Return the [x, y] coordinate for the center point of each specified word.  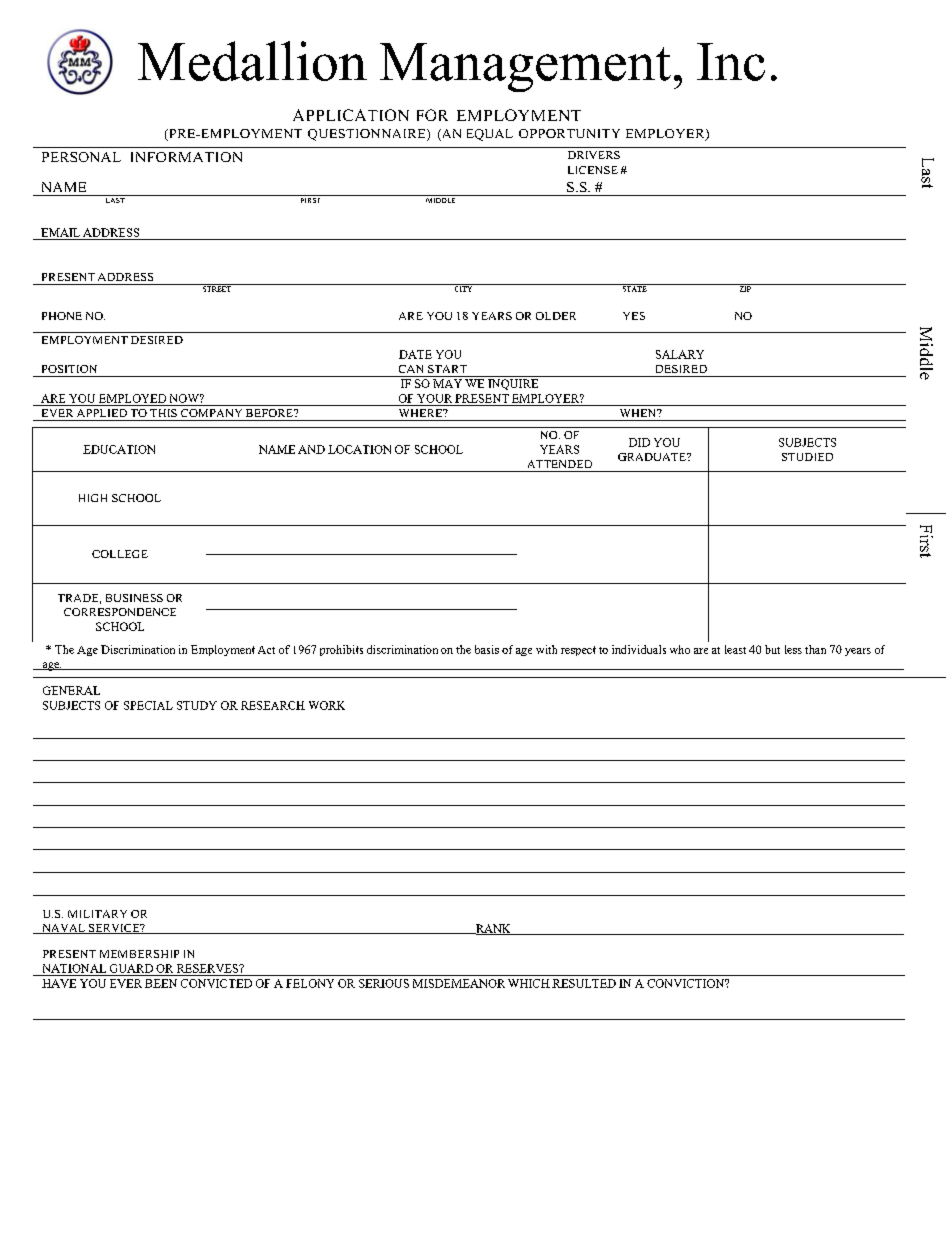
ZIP [745, 288]
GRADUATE [653, 457]
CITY [463, 288]
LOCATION [359, 449]
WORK [327, 705]
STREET [217, 288]
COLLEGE [120, 554]
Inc [731, 62]
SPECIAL [148, 705]
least [735, 649]
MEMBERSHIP [139, 954]
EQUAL [490, 135]
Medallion [252, 61]
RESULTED [584, 983]
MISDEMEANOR [459, 983]
